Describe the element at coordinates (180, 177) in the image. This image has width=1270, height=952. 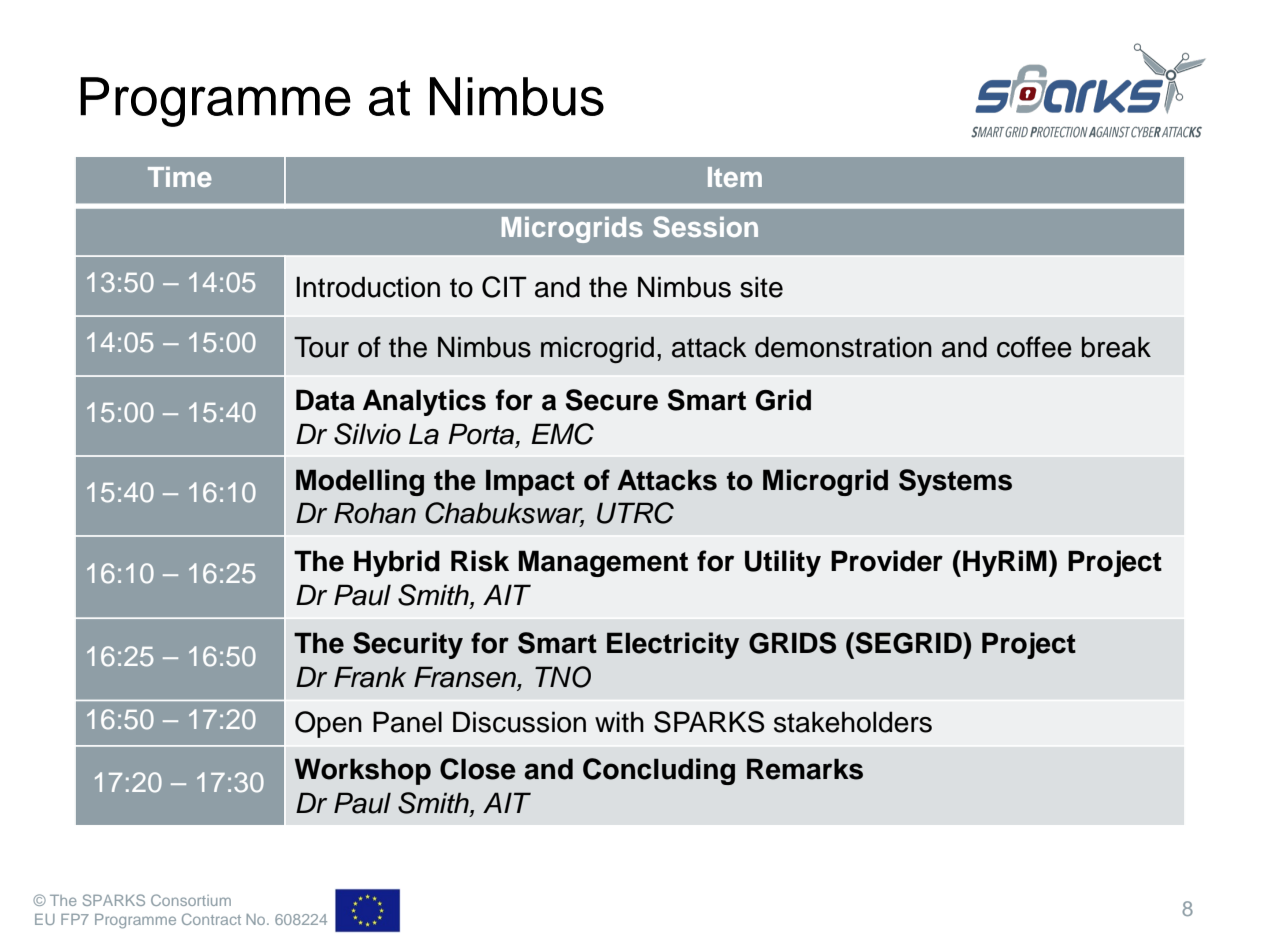
I see `Time` at that location.
